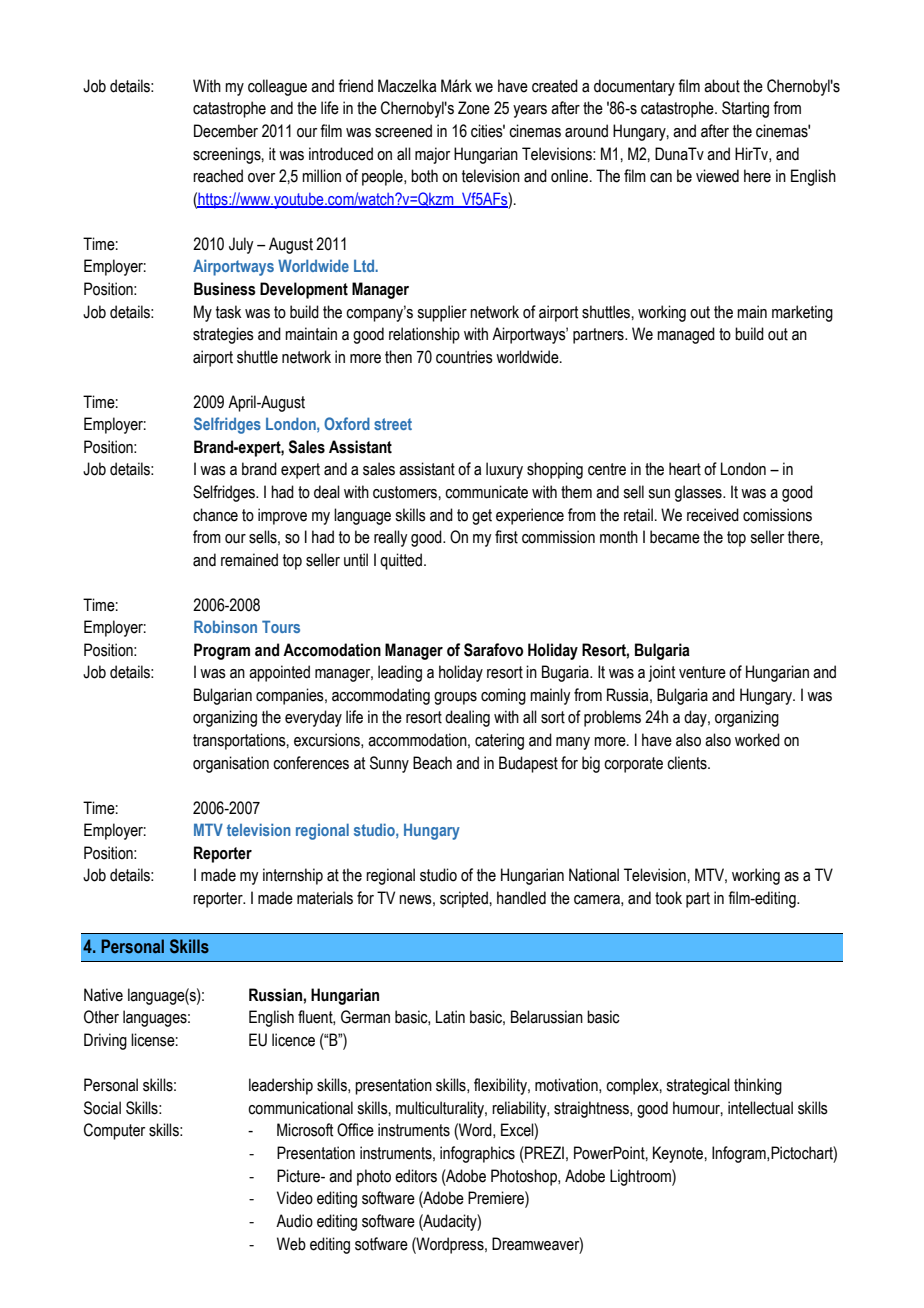 Image resolution: width=924 pixels, height=1308 pixels. I want to click on took, so click(668, 898).
